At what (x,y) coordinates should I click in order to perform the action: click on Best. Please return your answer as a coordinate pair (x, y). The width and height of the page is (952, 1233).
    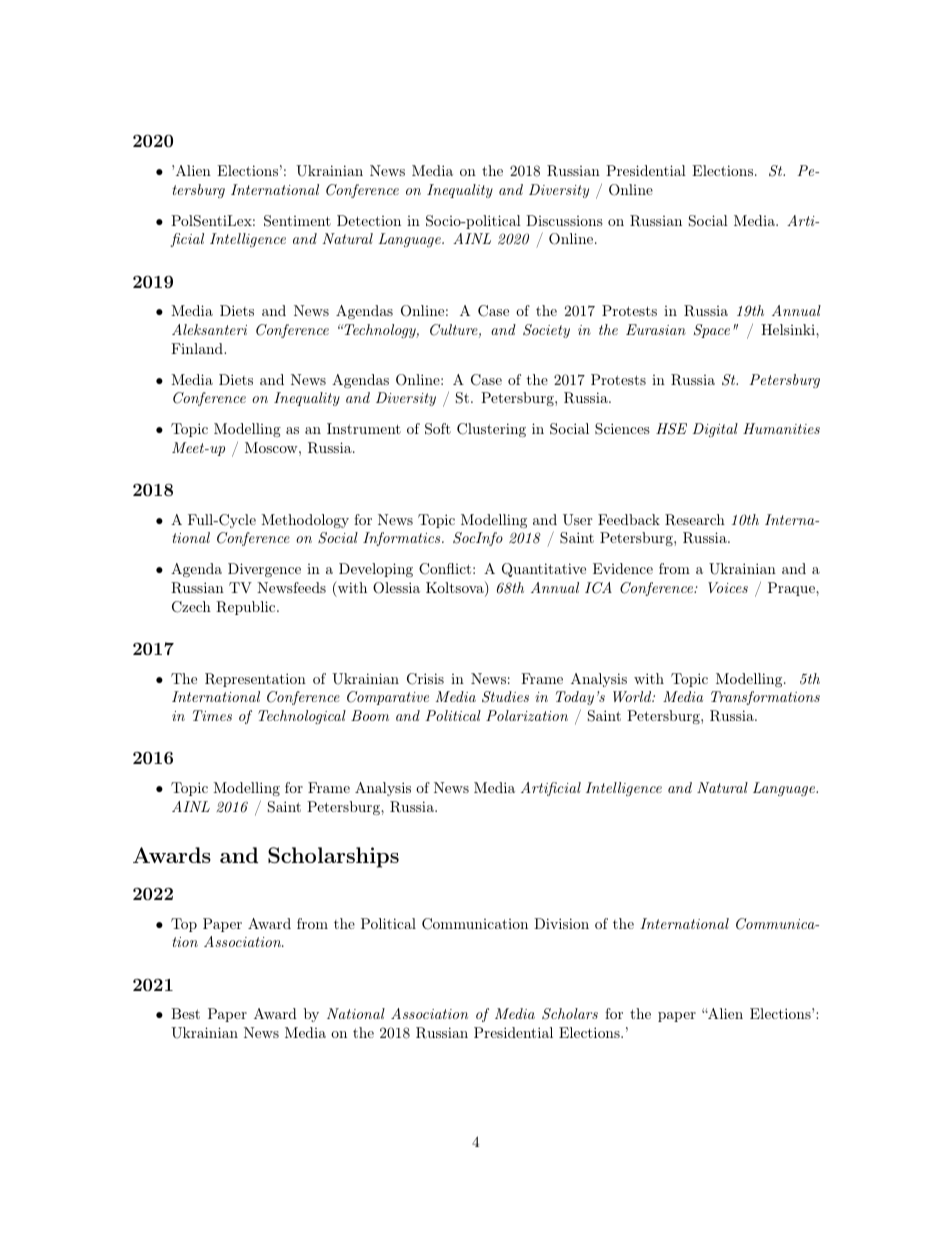
    Looking at the image, I should click on (185, 1013).
